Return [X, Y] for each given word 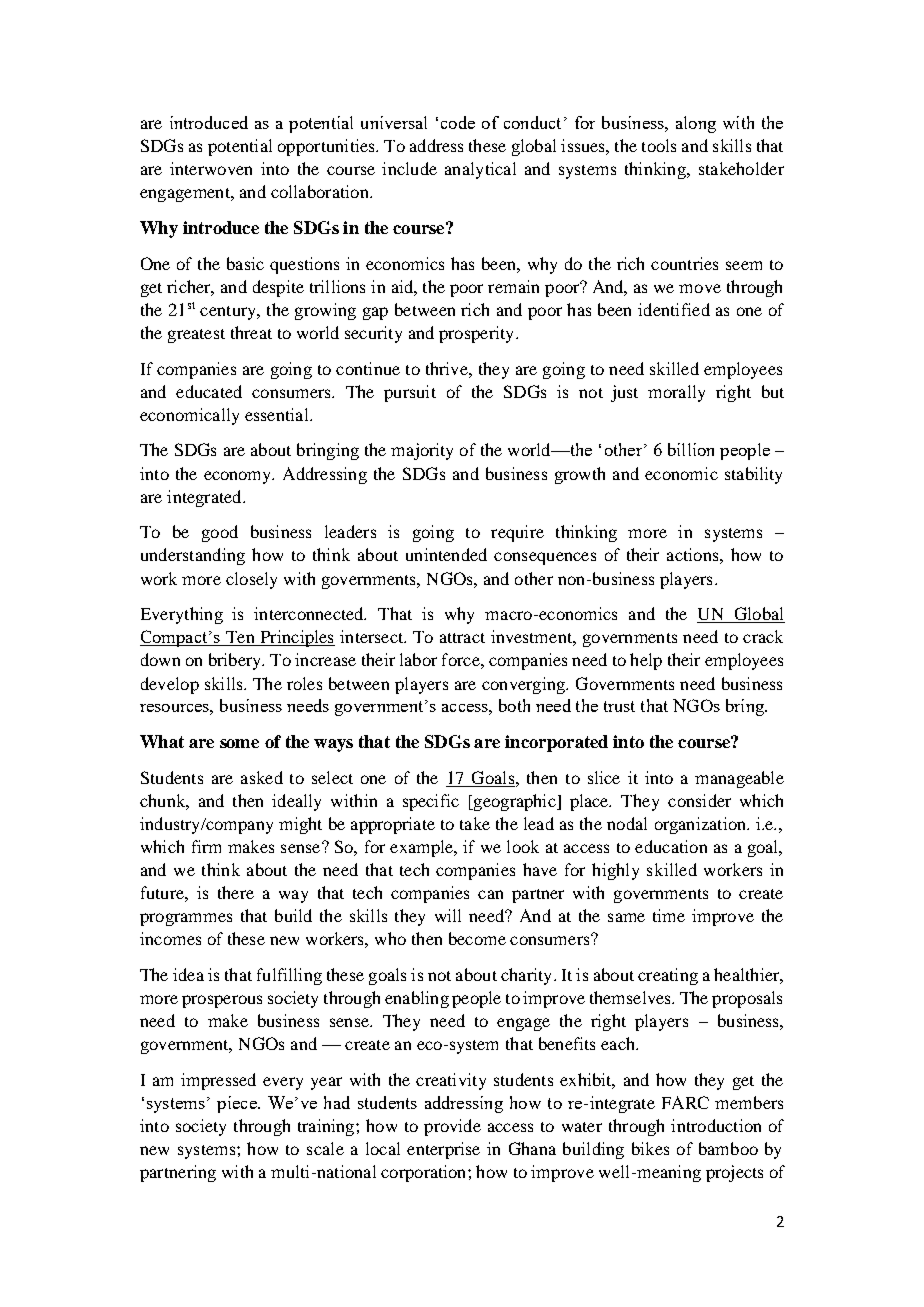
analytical [480, 170]
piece [238, 1104]
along [696, 124]
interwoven [211, 168]
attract [462, 638]
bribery [236, 661]
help [646, 661]
